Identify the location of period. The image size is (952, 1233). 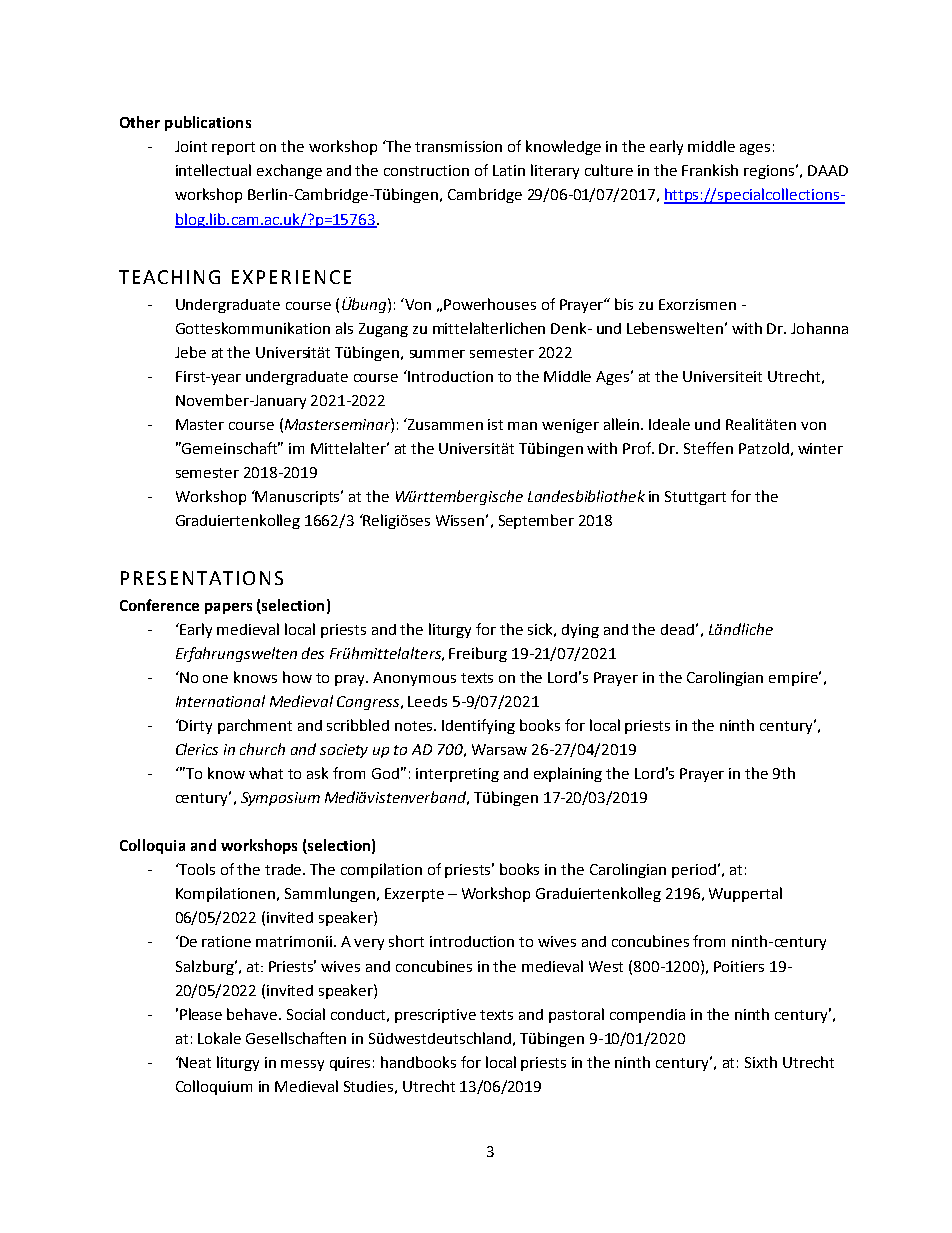
(694, 871).
